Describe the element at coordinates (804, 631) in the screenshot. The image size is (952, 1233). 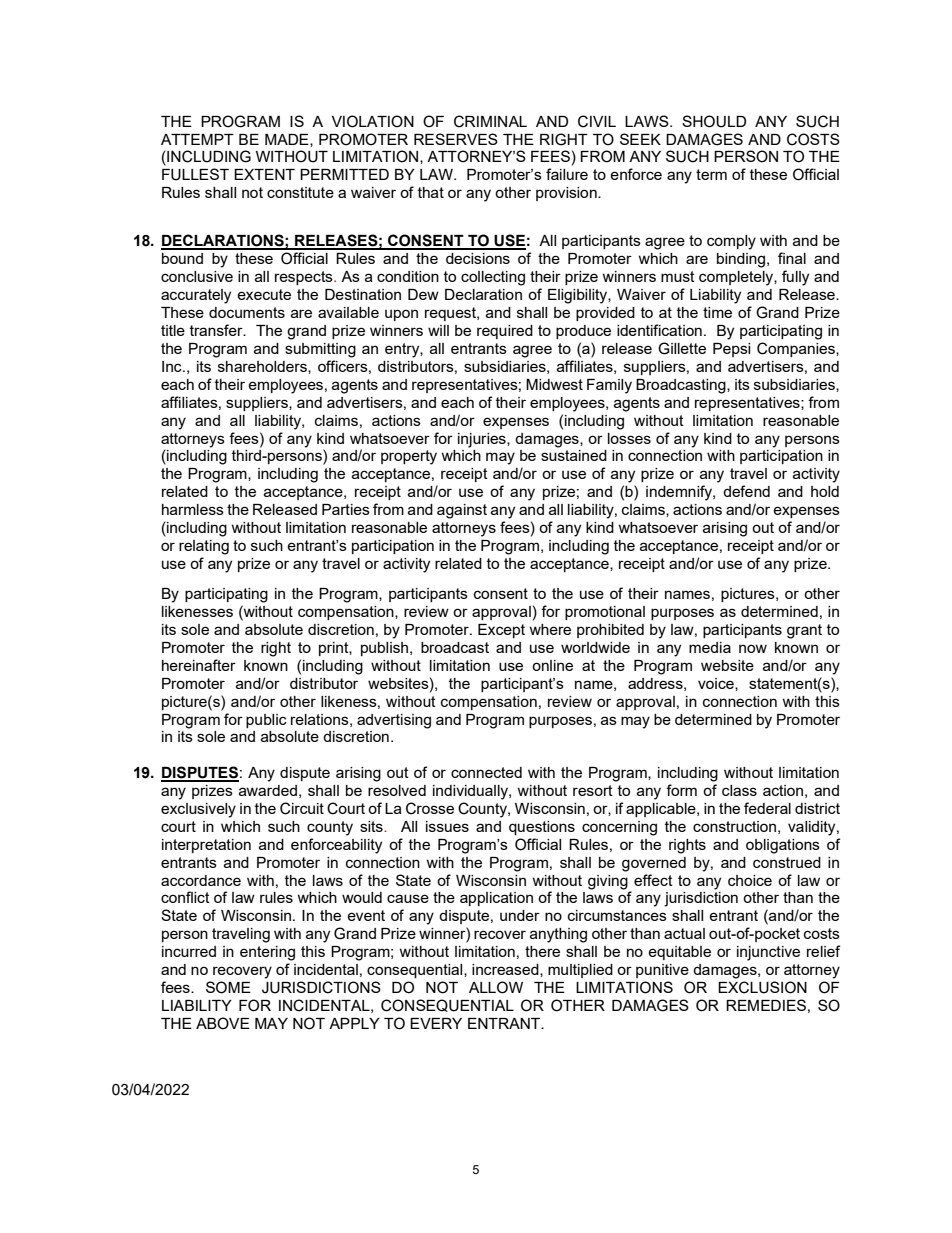
I see `grant` at that location.
